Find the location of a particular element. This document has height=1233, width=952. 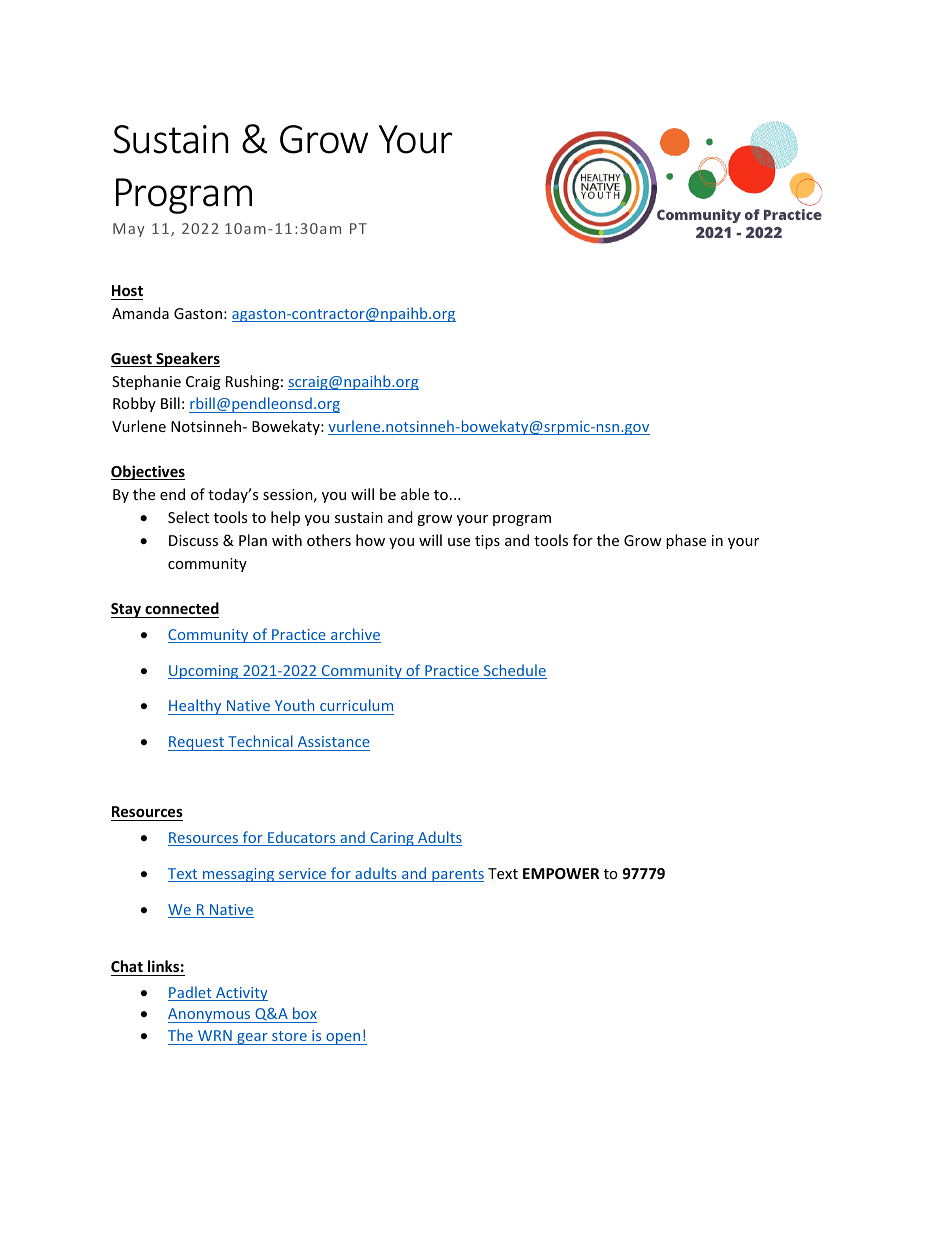

how is located at coordinates (370, 540).
